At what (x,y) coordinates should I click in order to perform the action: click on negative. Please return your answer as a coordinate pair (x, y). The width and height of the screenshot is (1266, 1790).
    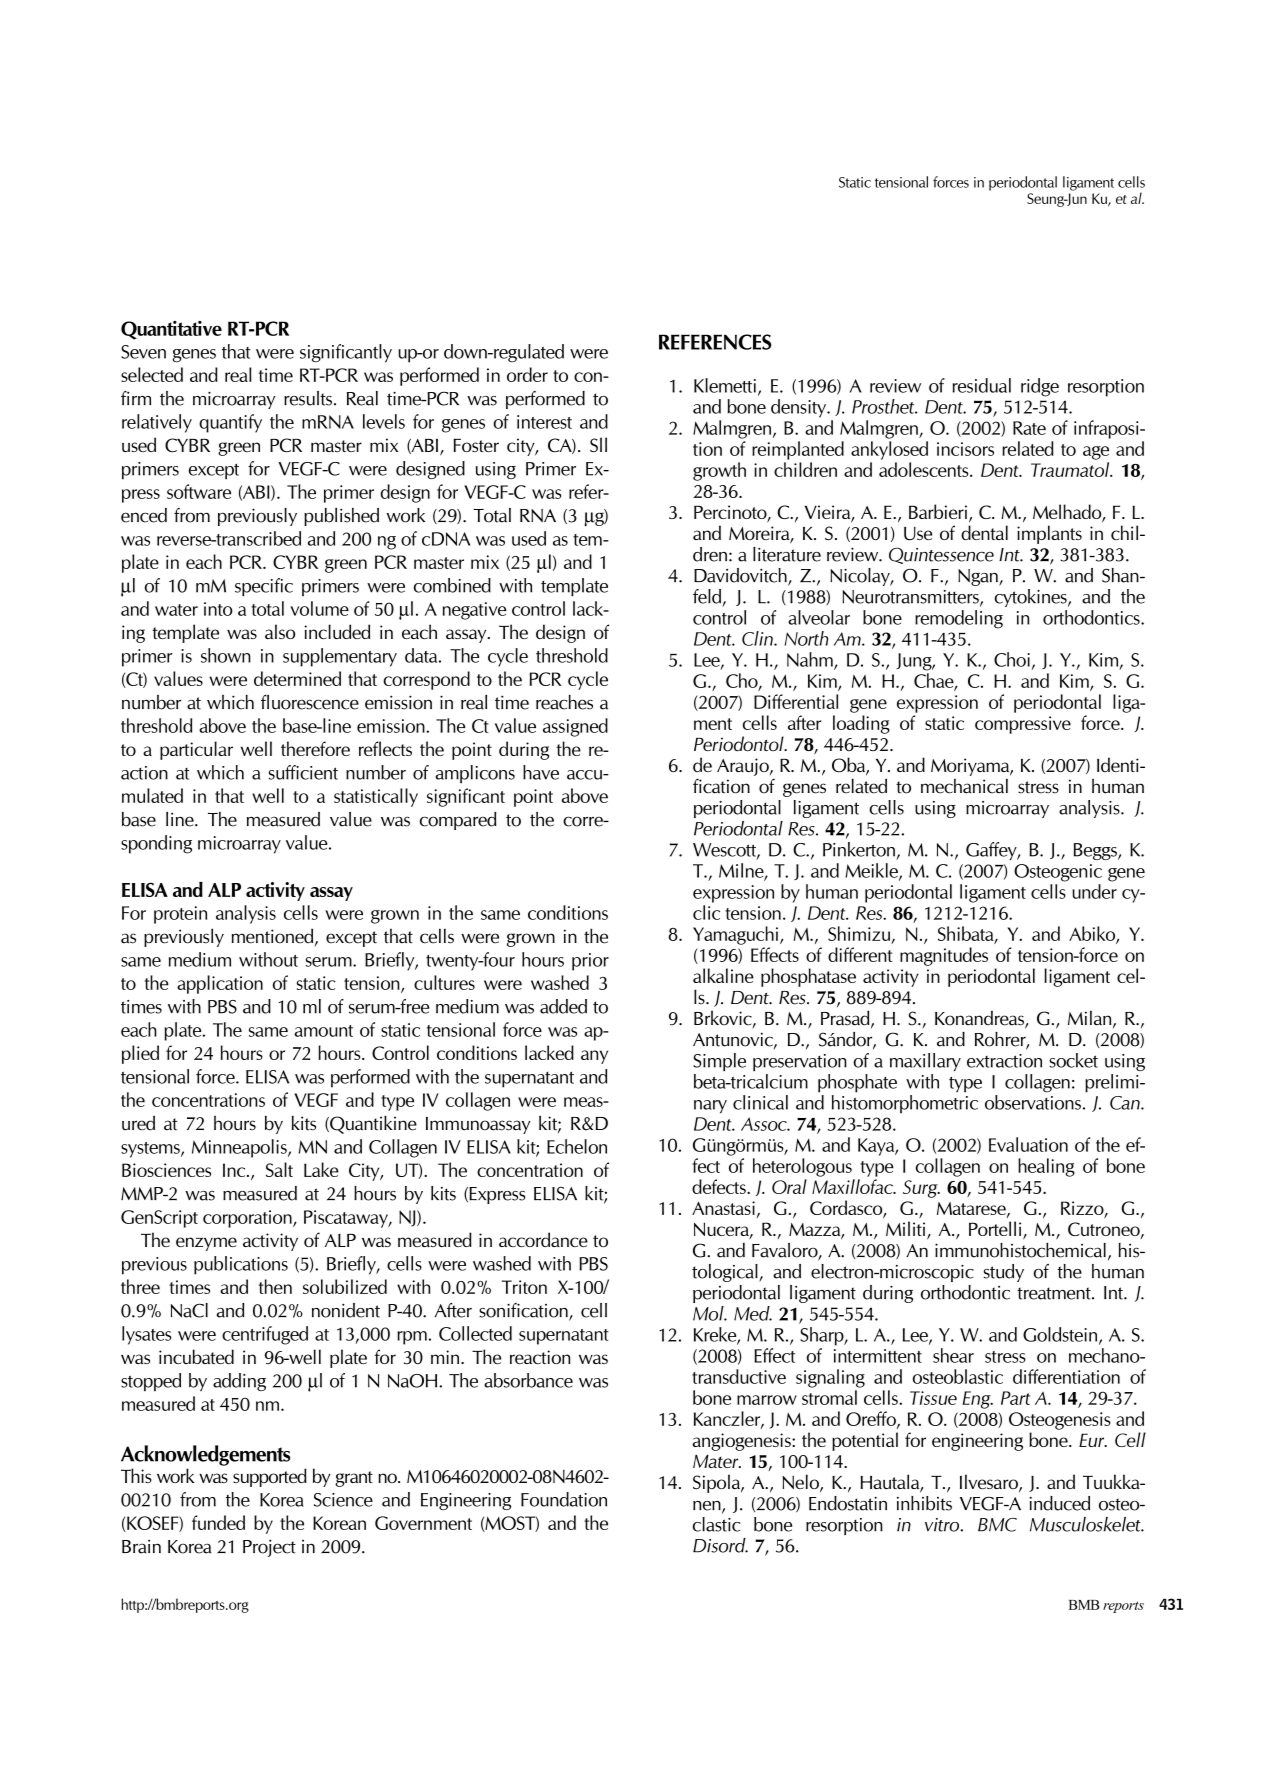
    Looking at the image, I should click on (474, 611).
